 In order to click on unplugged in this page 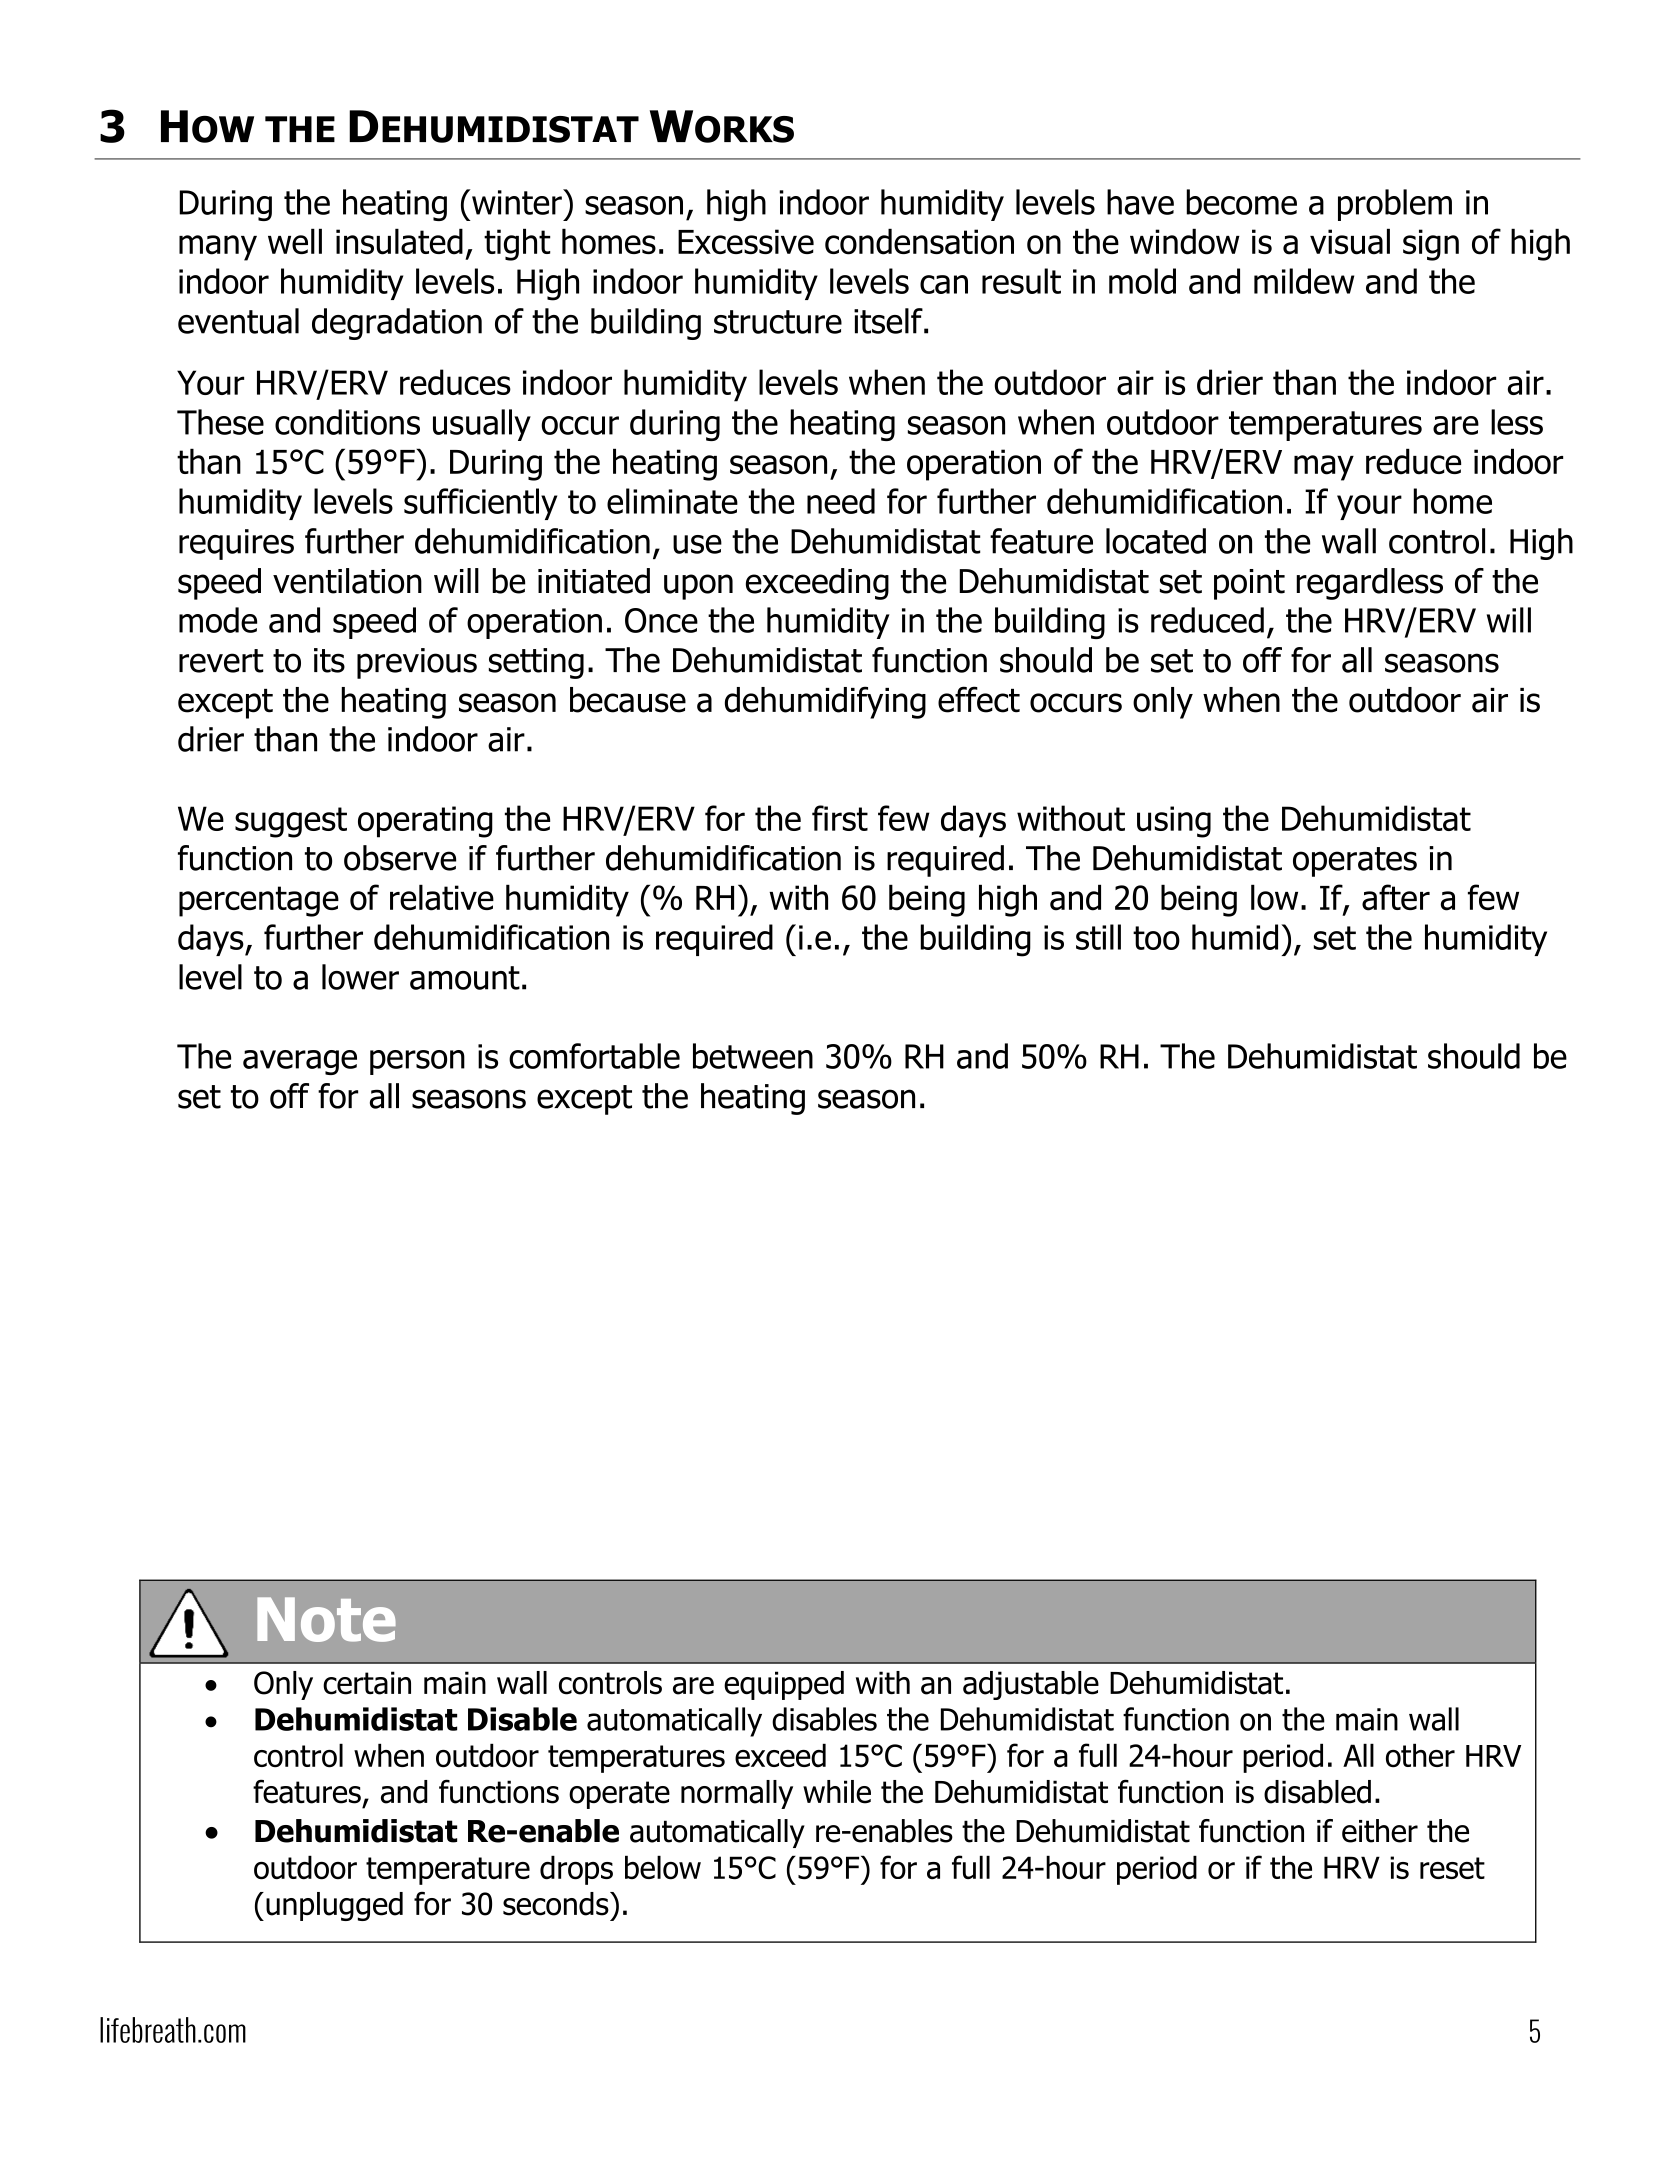, I will do `click(334, 1906)`.
